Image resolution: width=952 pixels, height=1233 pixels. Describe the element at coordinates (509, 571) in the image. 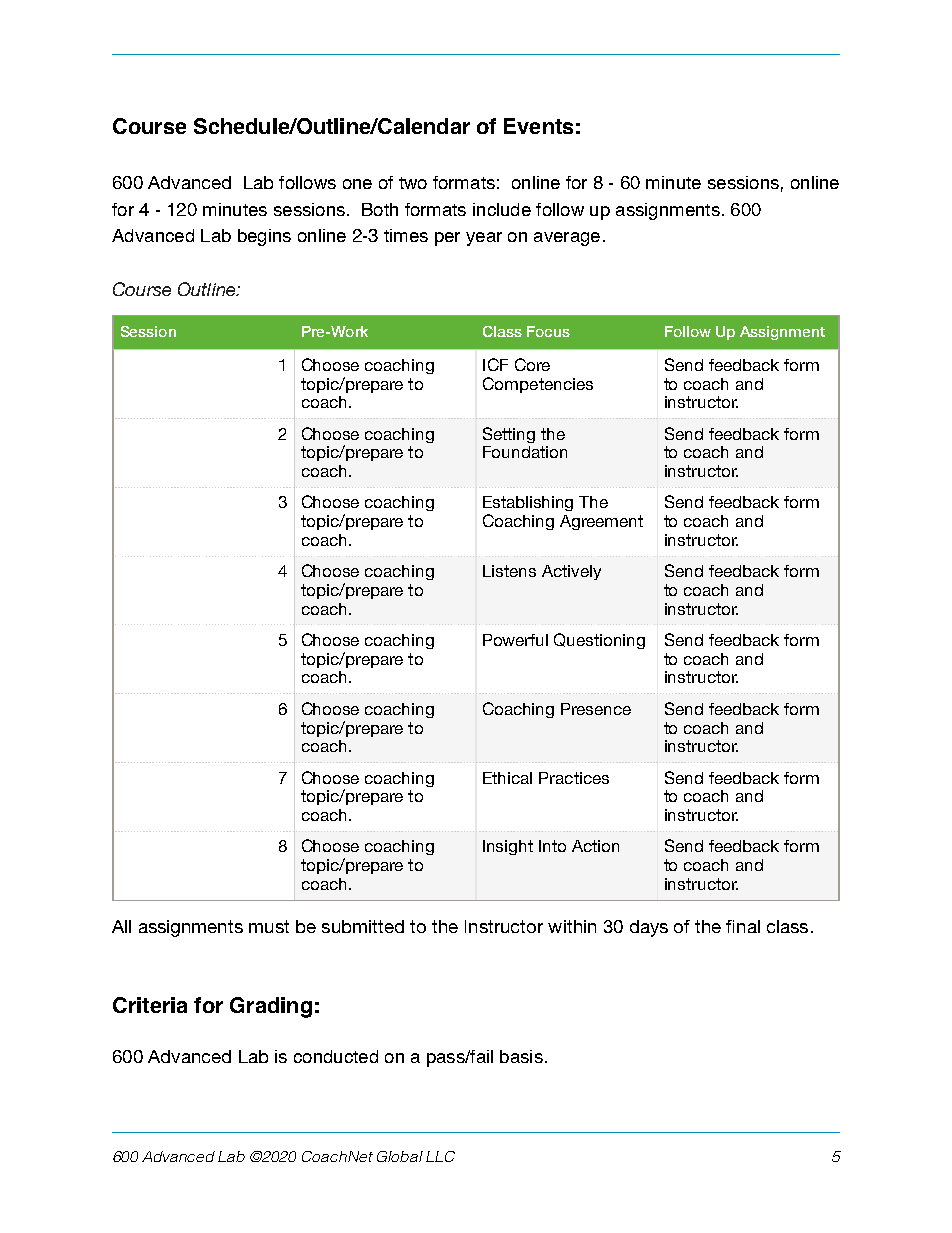

I see `Listens` at that location.
